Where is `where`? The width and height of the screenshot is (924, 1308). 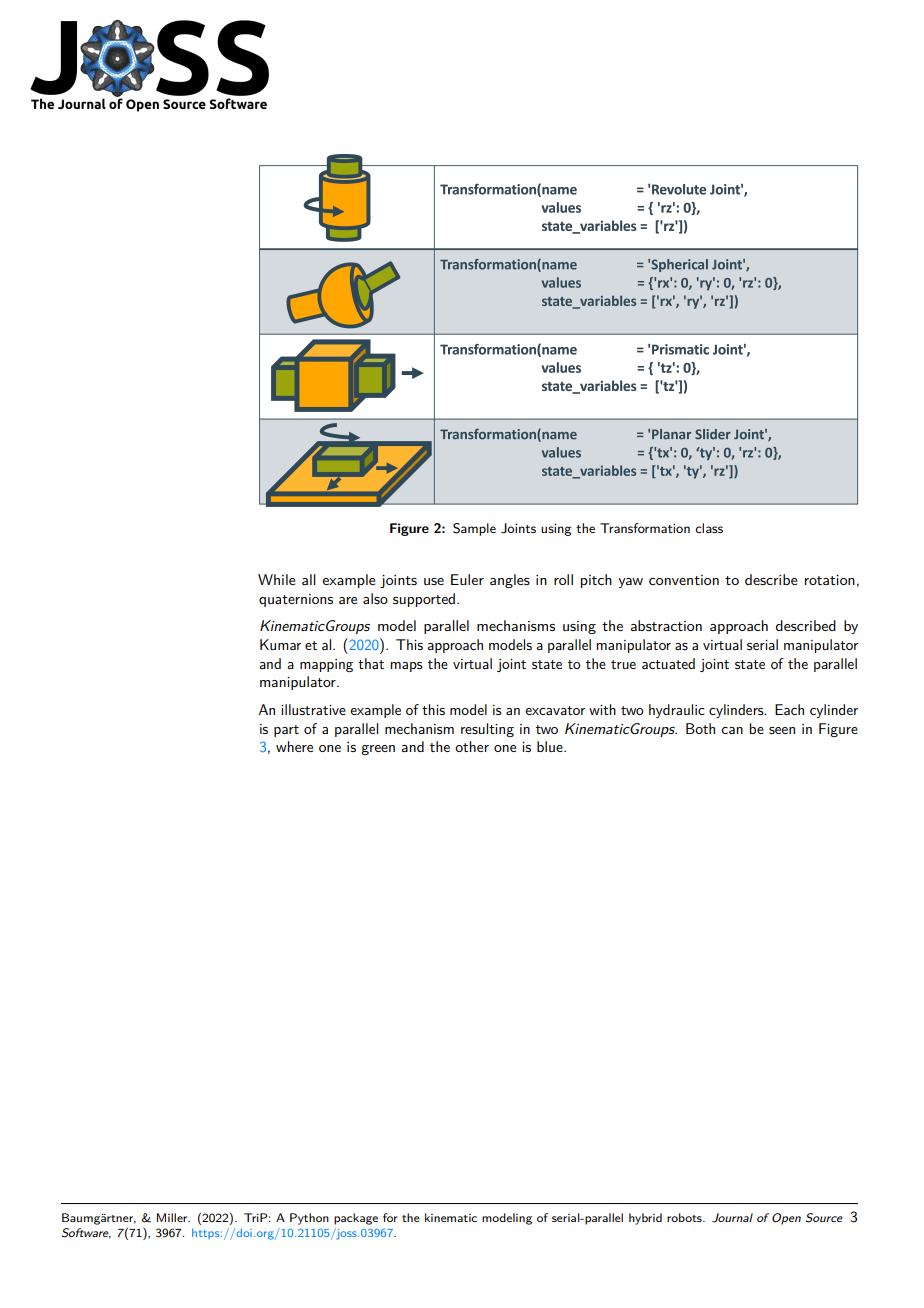
where is located at coordinates (294, 746).
